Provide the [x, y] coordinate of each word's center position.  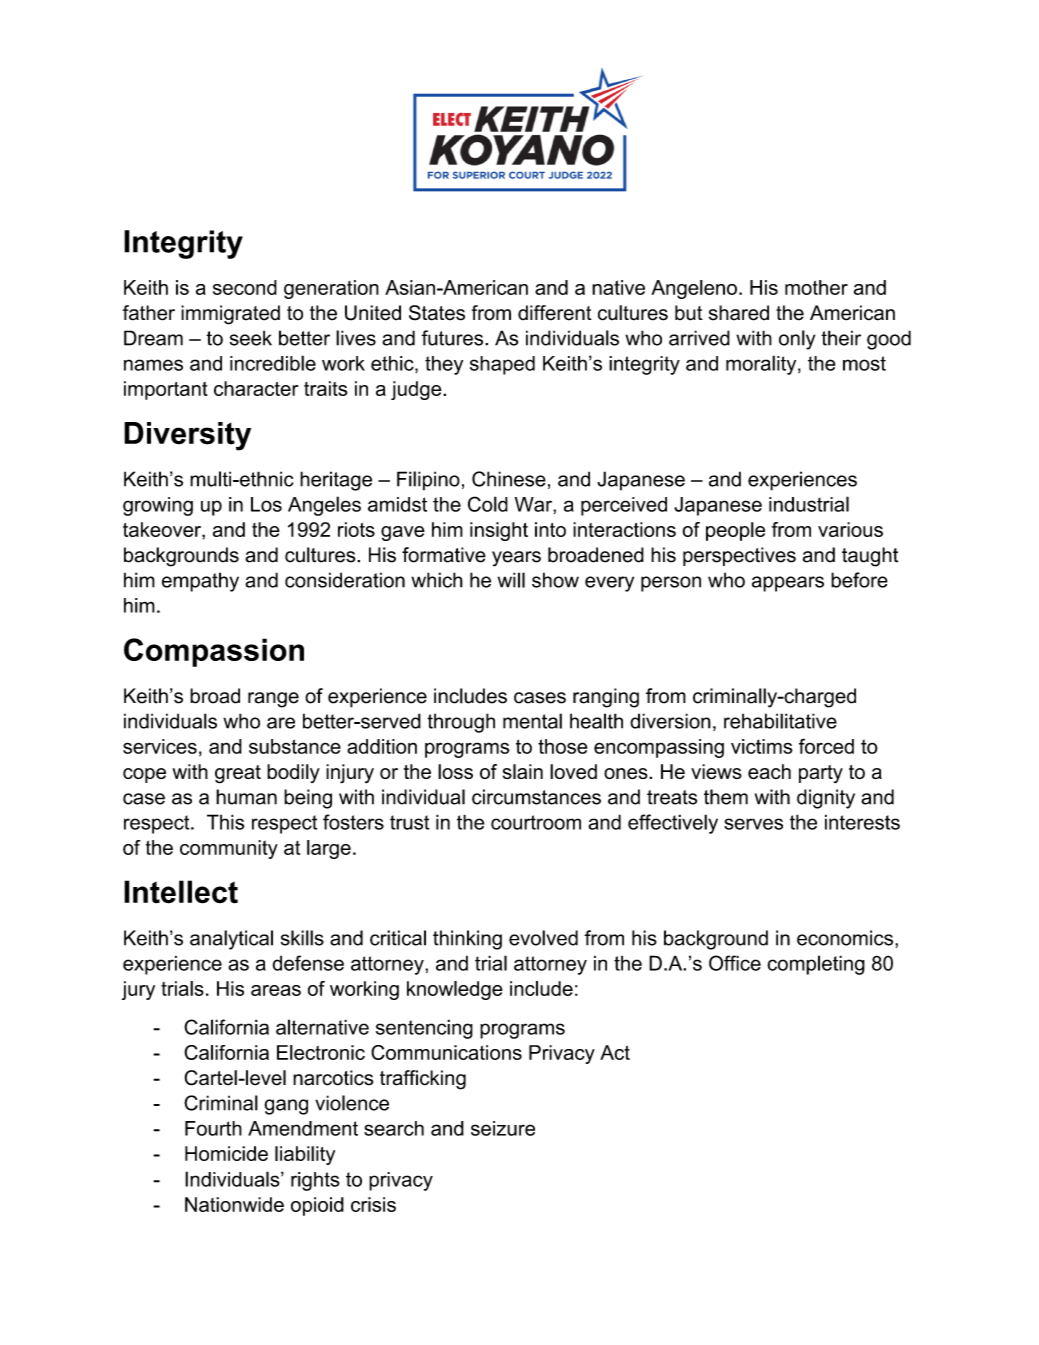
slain [523, 771]
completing [816, 965]
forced [826, 746]
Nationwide [234, 1204]
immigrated [230, 315]
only [797, 340]
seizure [503, 1128]
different [555, 313]
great [238, 774]
